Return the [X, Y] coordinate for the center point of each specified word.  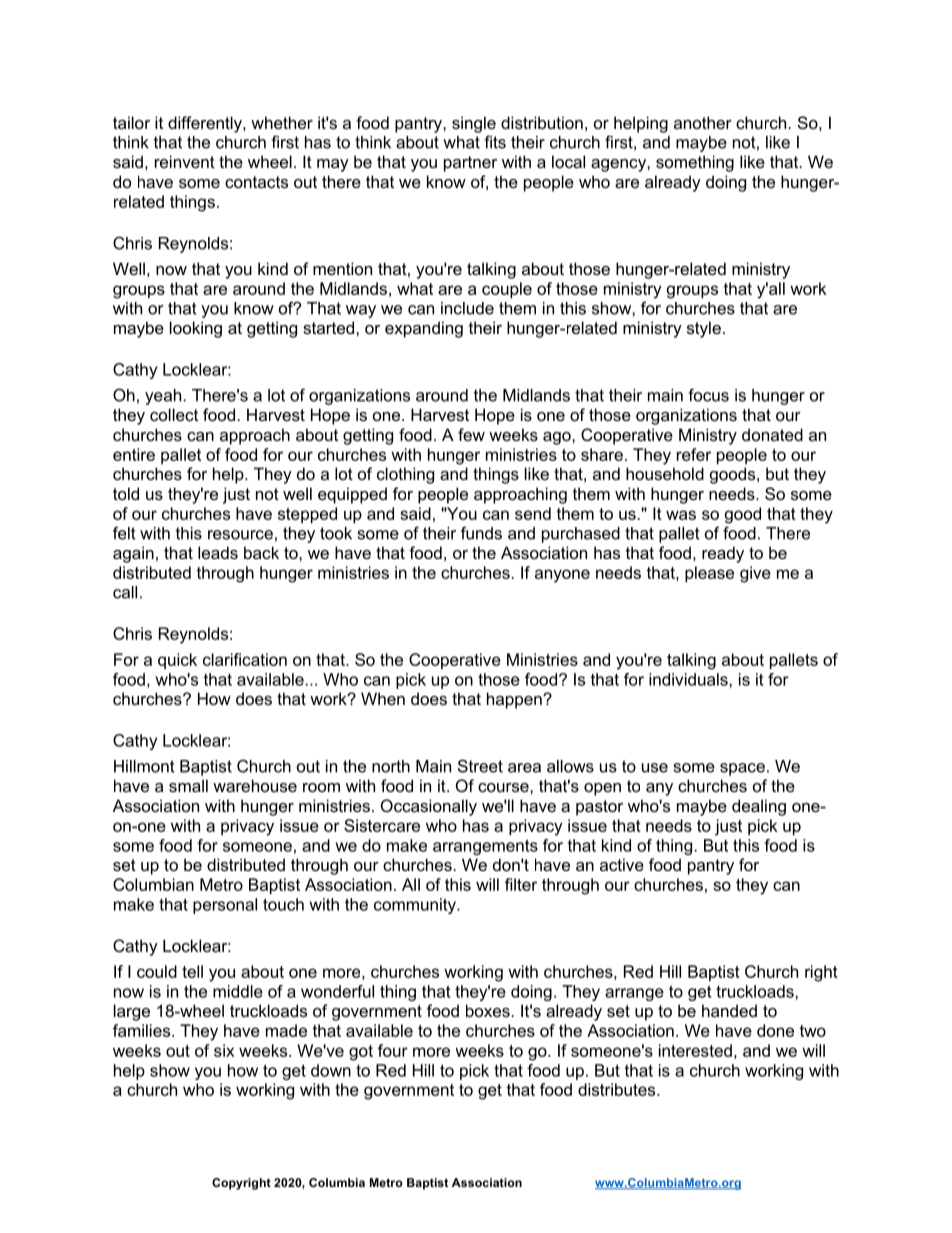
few [471, 434]
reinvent [185, 161]
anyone [562, 576]
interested [695, 1050]
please [709, 574]
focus [708, 395]
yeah [163, 397]
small [188, 785]
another [703, 122]
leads [218, 552]
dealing [759, 807]
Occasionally [429, 807]
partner [470, 164]
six [224, 1050]
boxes [488, 1010]
